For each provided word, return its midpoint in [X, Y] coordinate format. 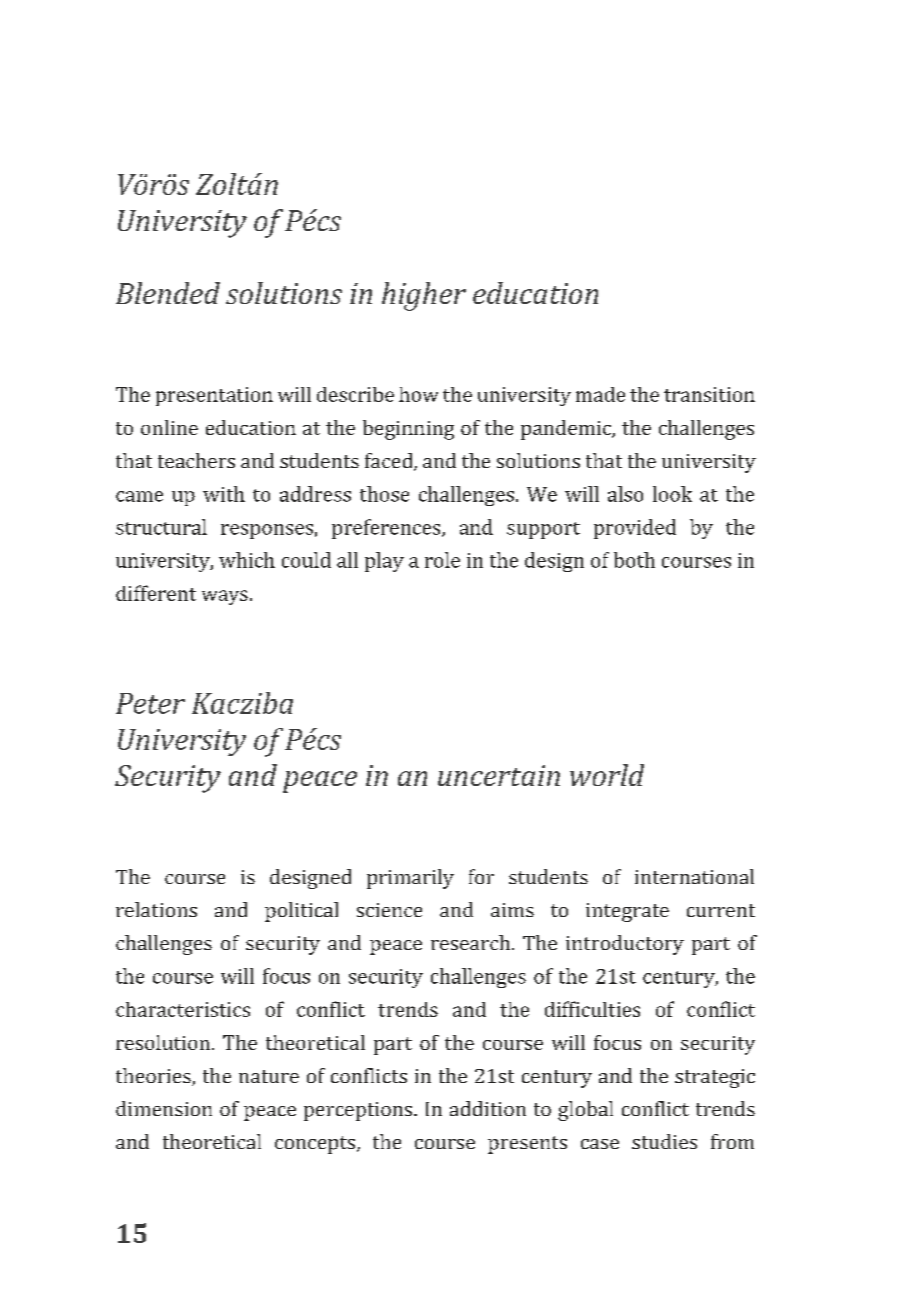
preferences [387, 529]
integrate [627, 912]
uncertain [499, 775]
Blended [168, 293]
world [607, 775]
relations [156, 909]
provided [635, 529]
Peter [150, 703]
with [224, 494]
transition [709, 394]
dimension [164, 1108]
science [389, 910]
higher [424, 296]
